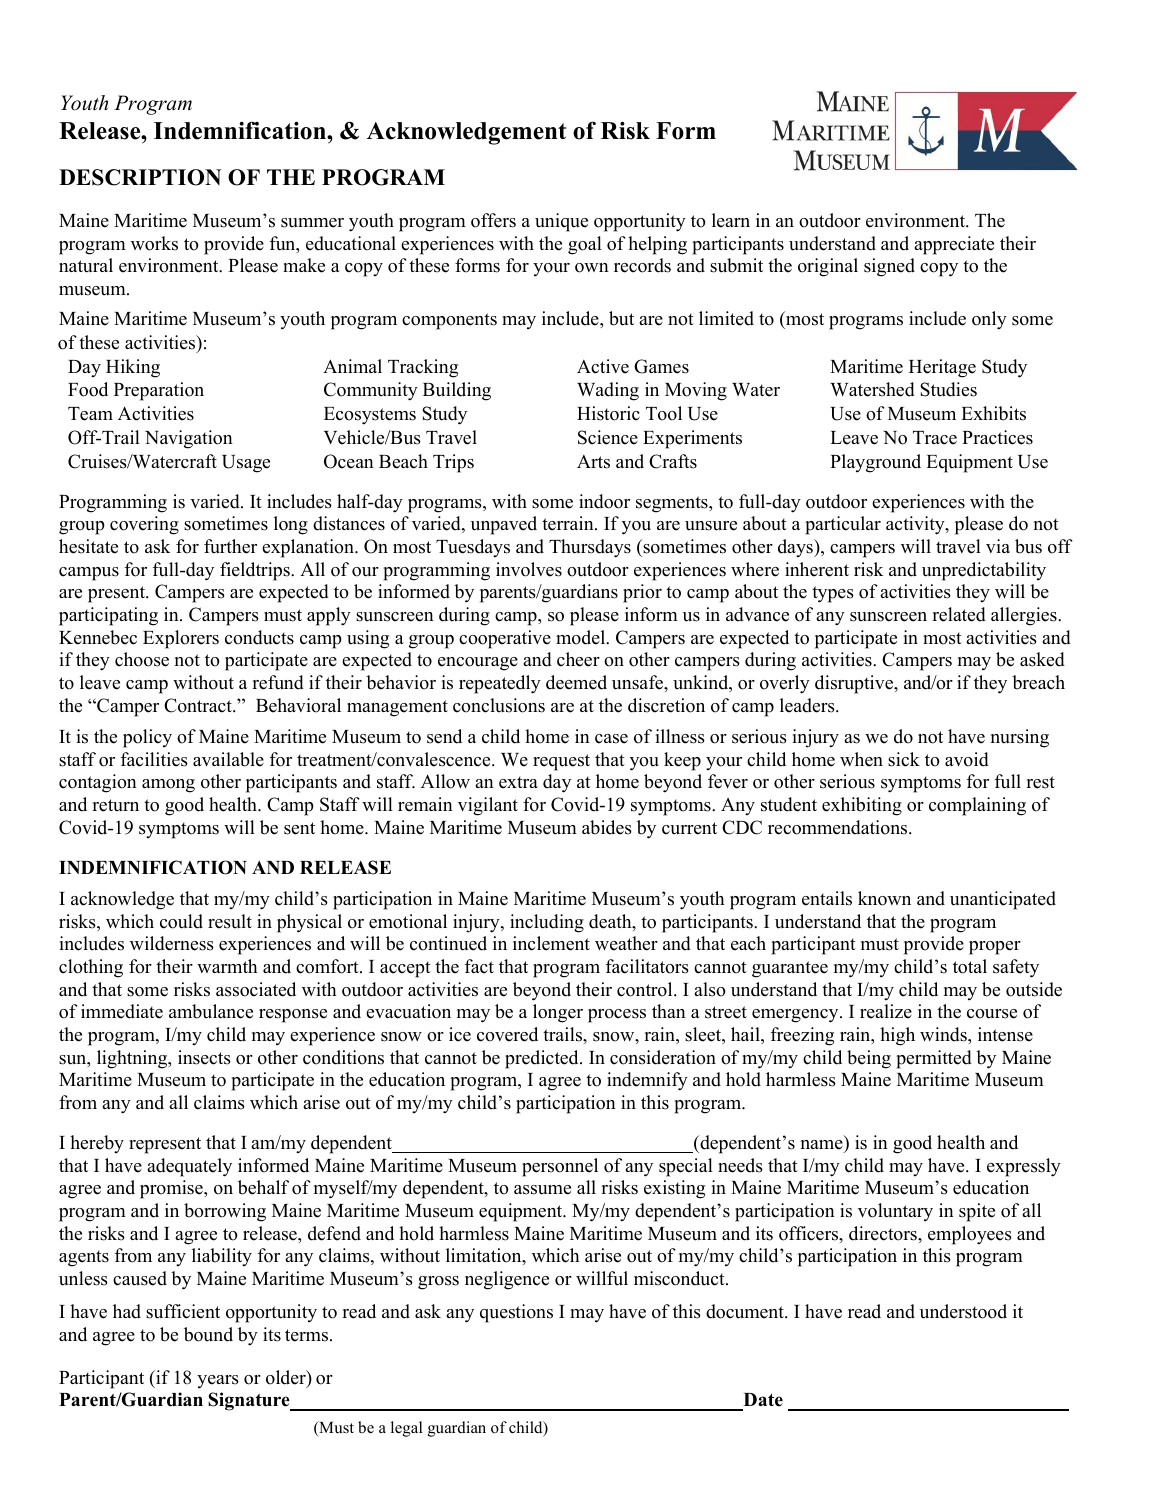 The image size is (1149, 1487). What do you see at coordinates (561, 222) in the image?
I see `unique` at bounding box center [561, 222].
